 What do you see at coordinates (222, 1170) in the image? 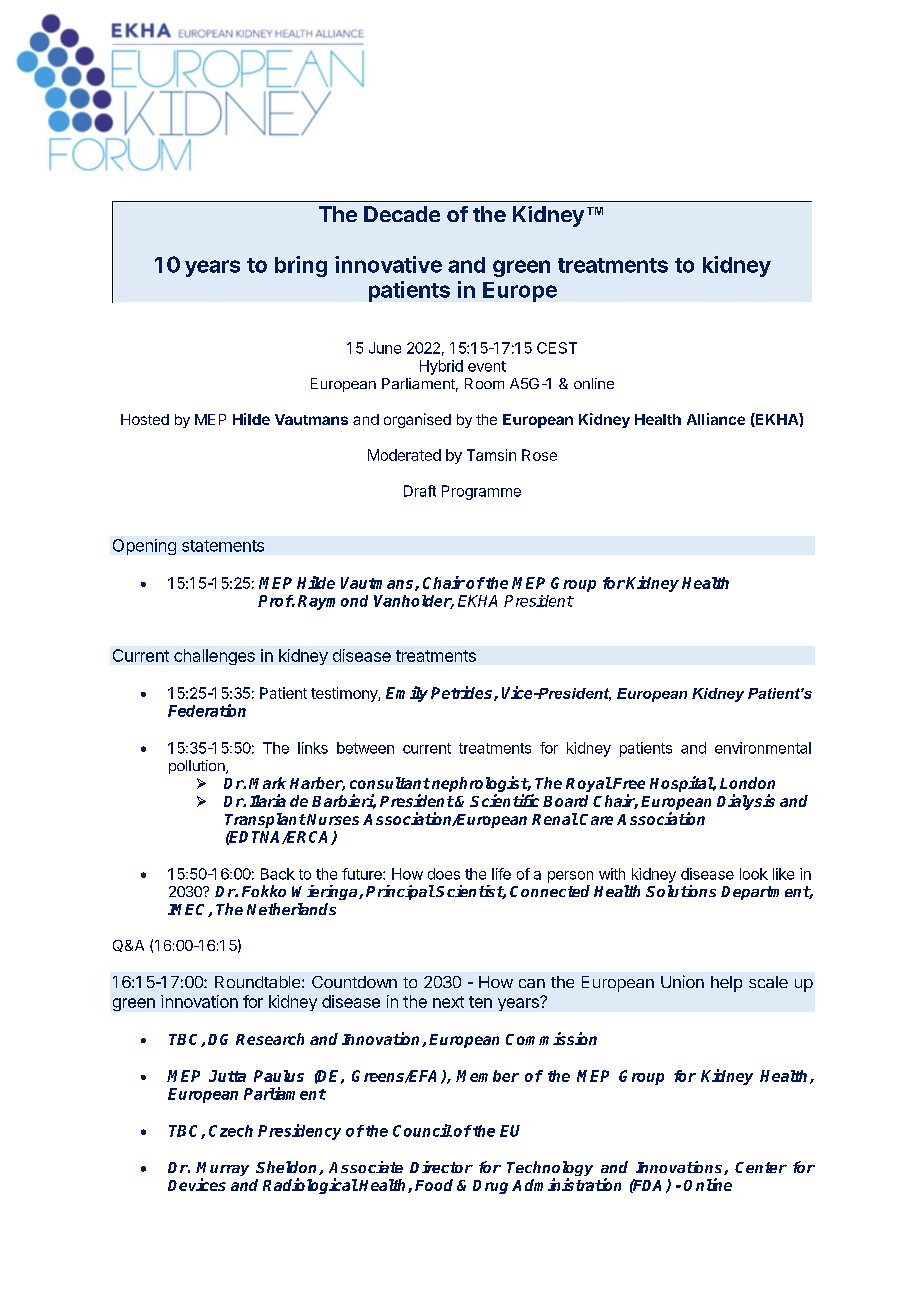
I see `Murray` at bounding box center [222, 1170].
